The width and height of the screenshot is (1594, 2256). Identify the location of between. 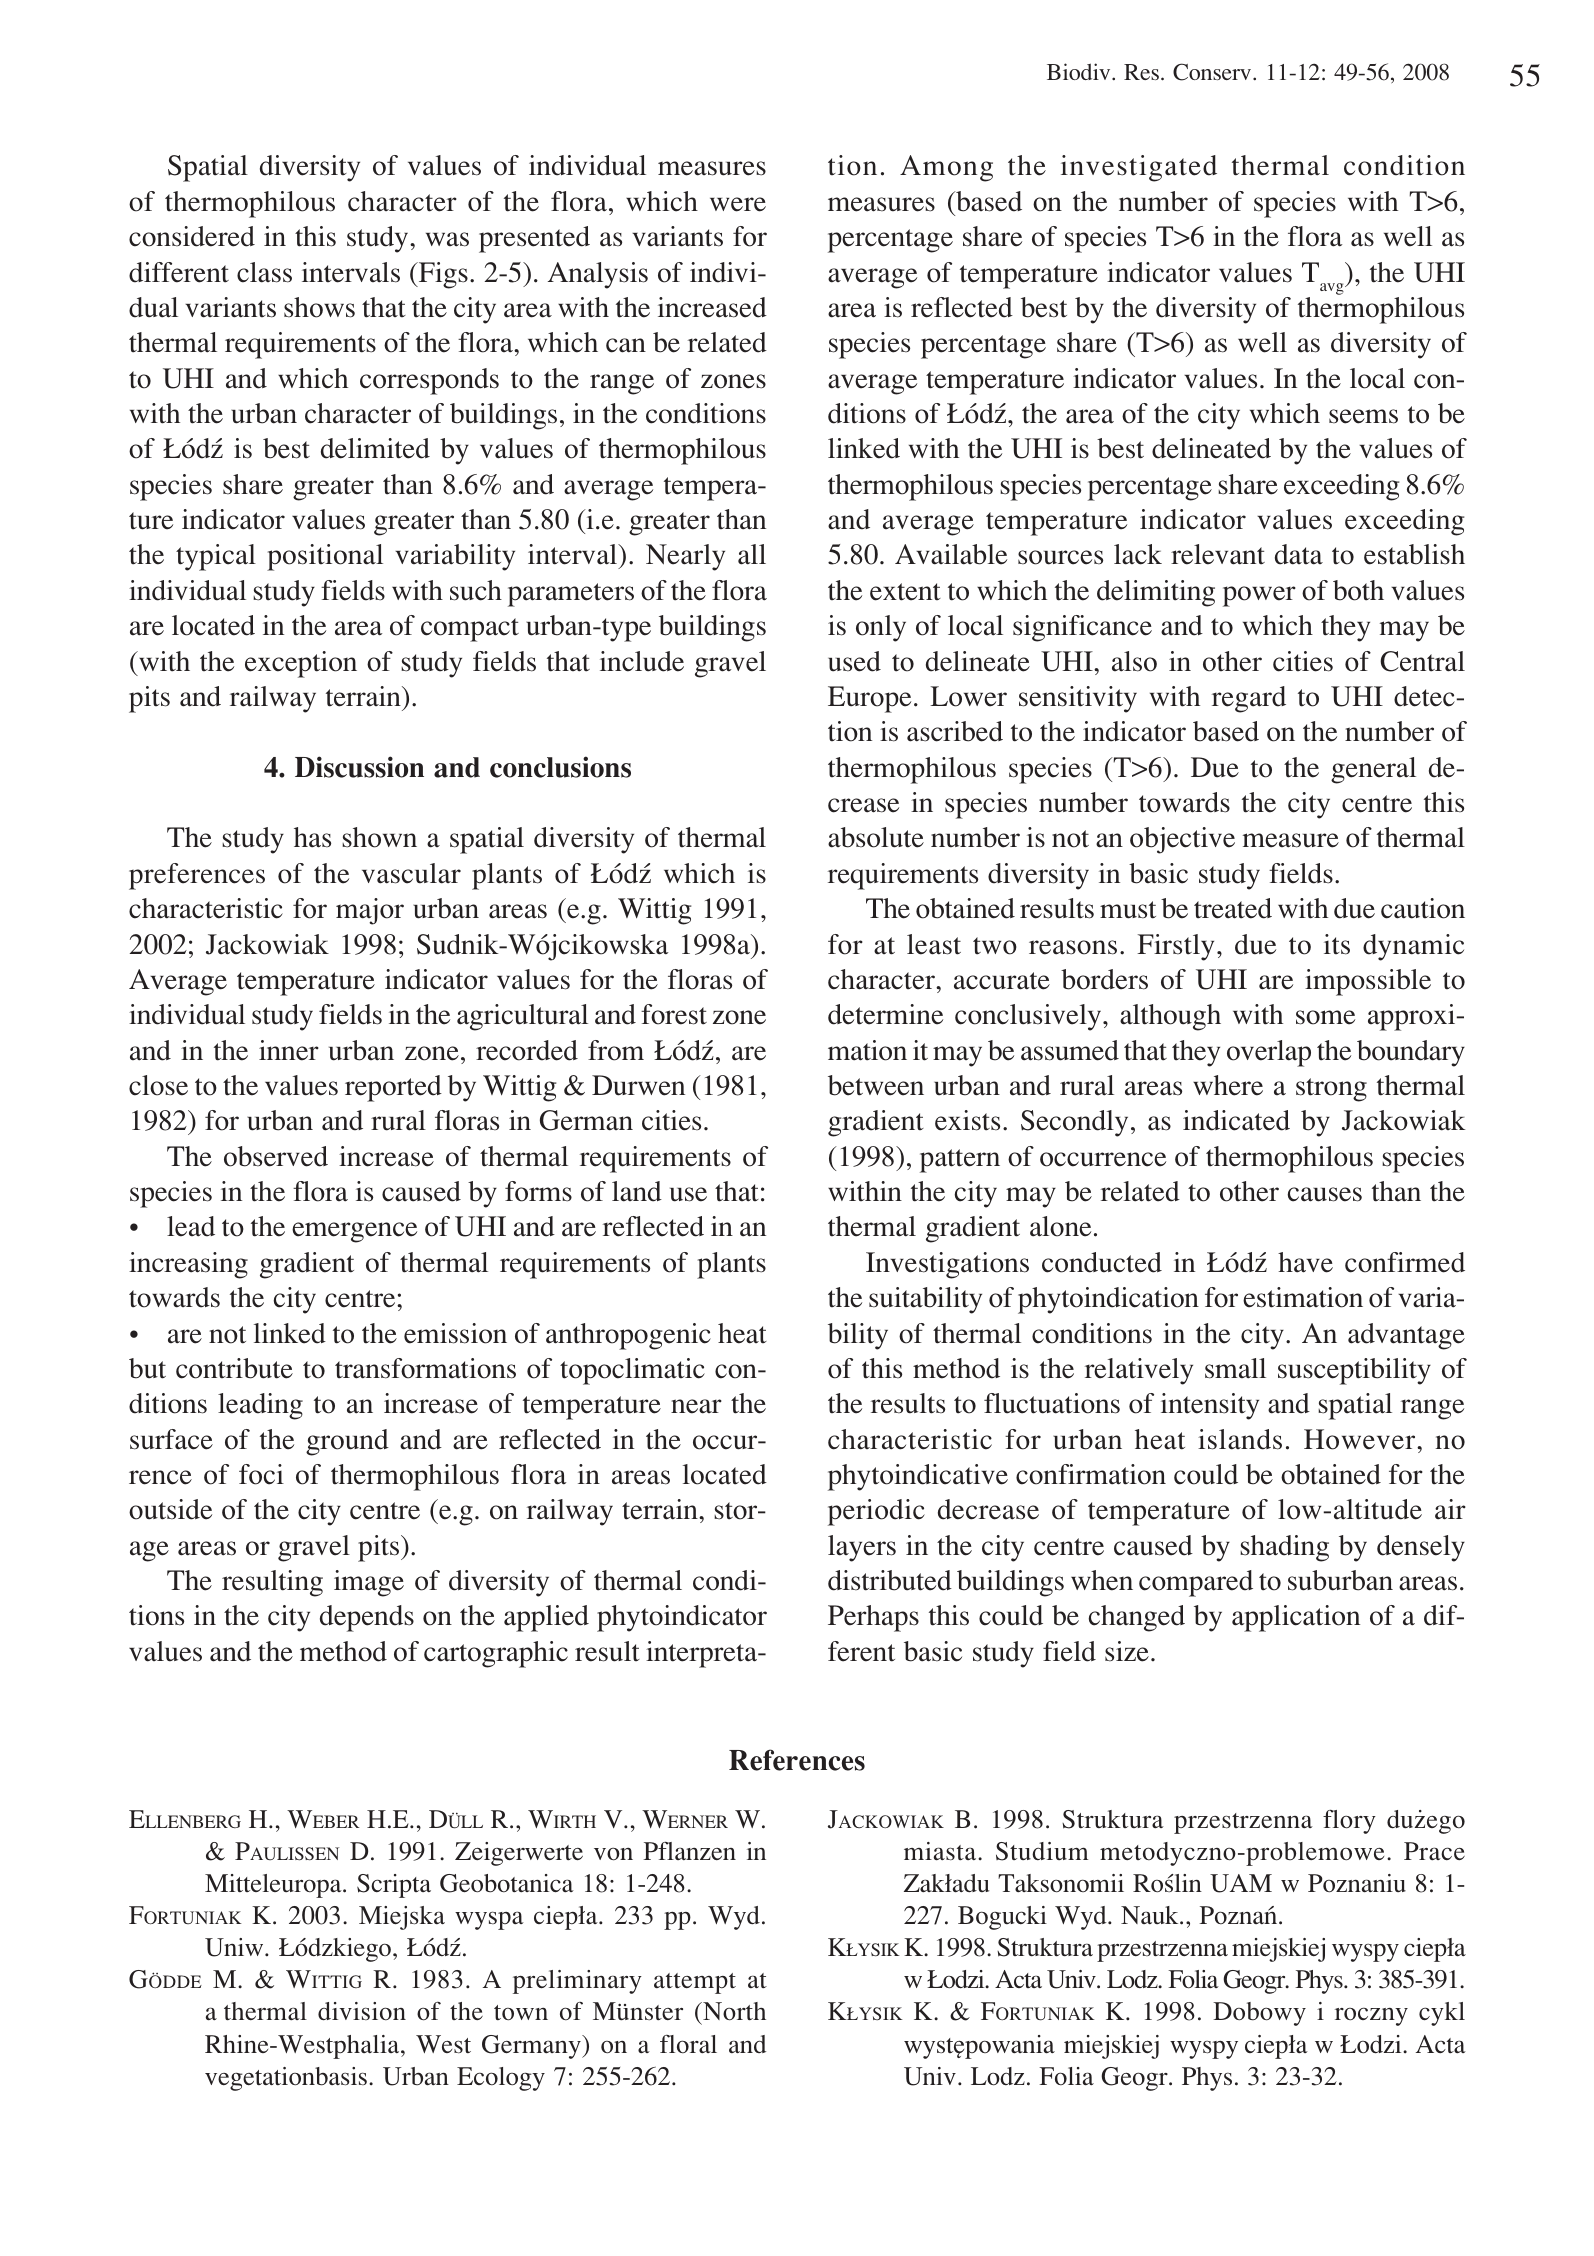
(876, 1085).
